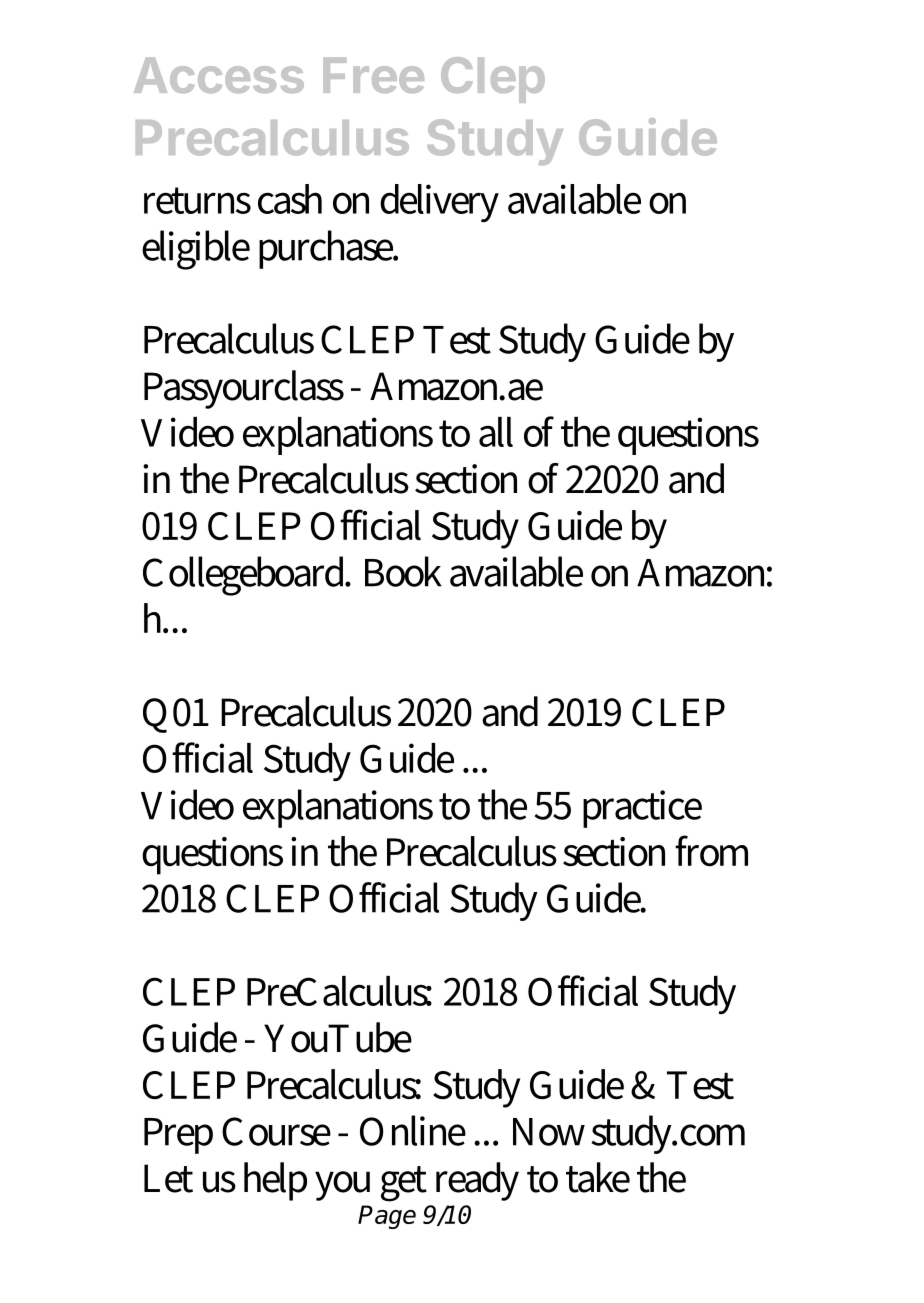 The height and width of the image is (1303, 924). What do you see at coordinates (373, 75) in the image?
I see `Free` at bounding box center [373, 75].
